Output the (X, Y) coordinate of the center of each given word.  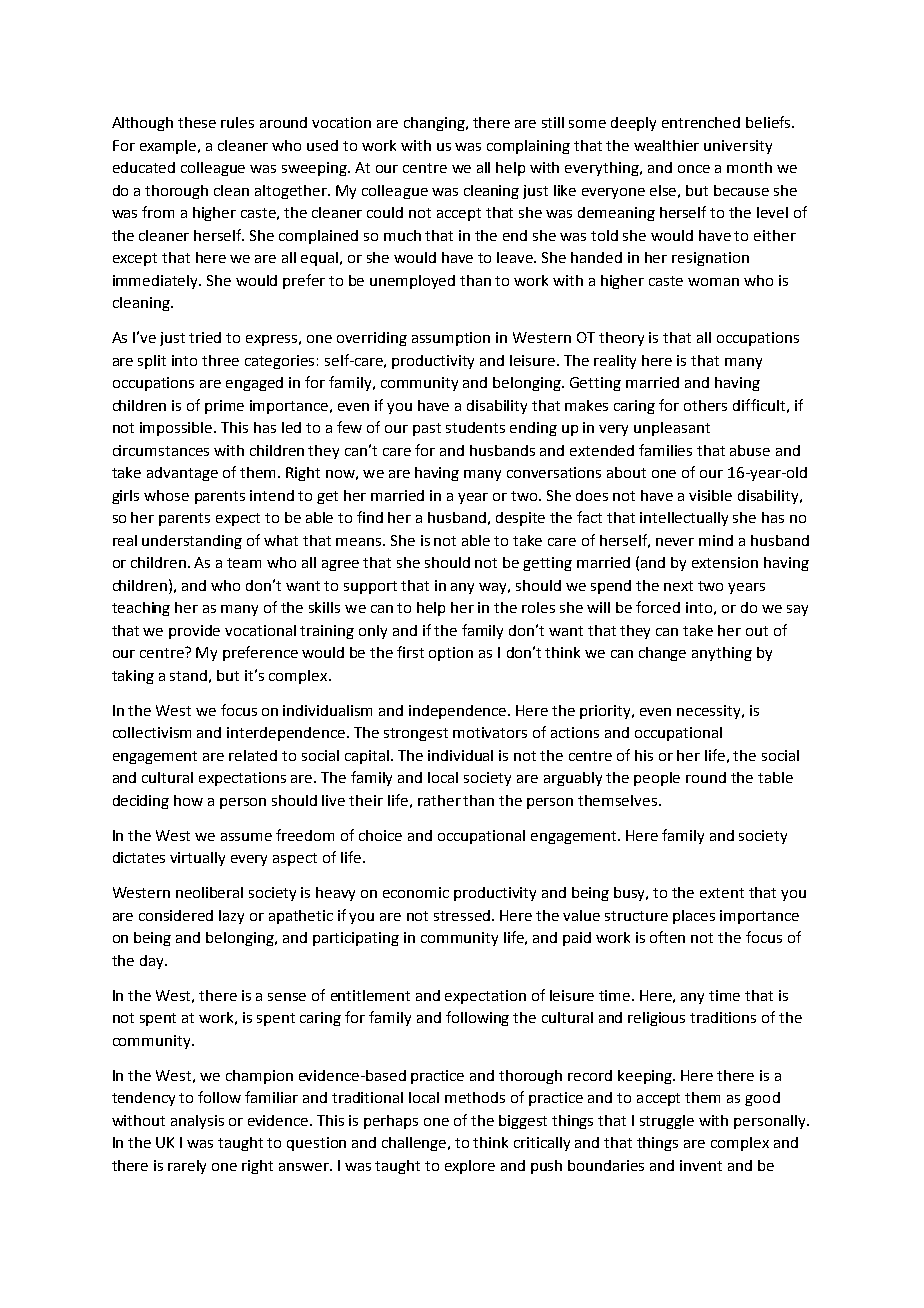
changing (435, 124)
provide (194, 632)
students (475, 427)
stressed (463, 915)
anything (722, 654)
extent (722, 893)
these (197, 122)
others (705, 405)
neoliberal (209, 892)
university (738, 147)
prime (224, 407)
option (451, 654)
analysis (197, 1122)
